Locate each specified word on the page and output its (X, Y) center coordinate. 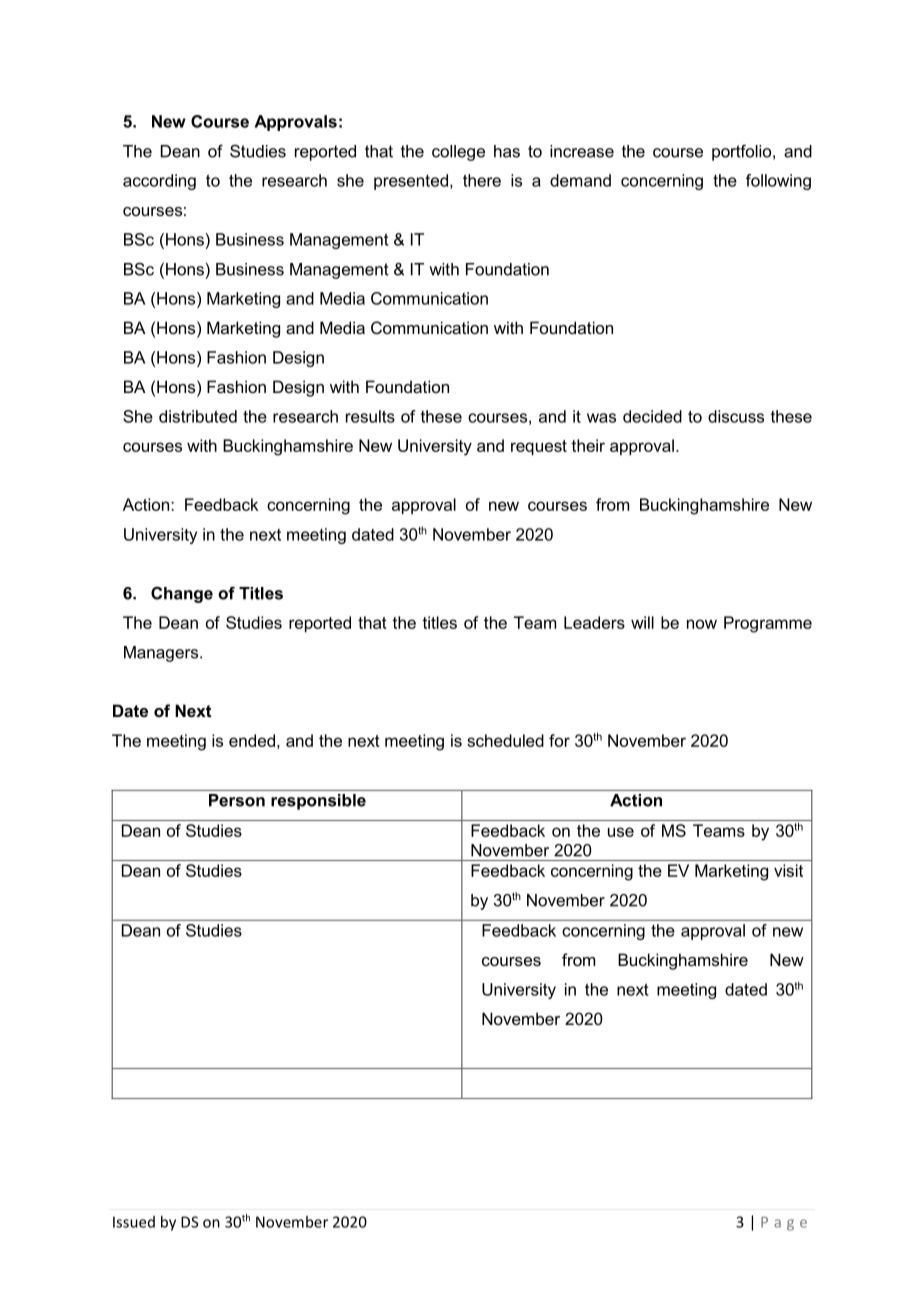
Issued (134, 1222)
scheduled (505, 740)
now (702, 624)
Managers (162, 654)
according (159, 182)
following (778, 182)
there (482, 180)
